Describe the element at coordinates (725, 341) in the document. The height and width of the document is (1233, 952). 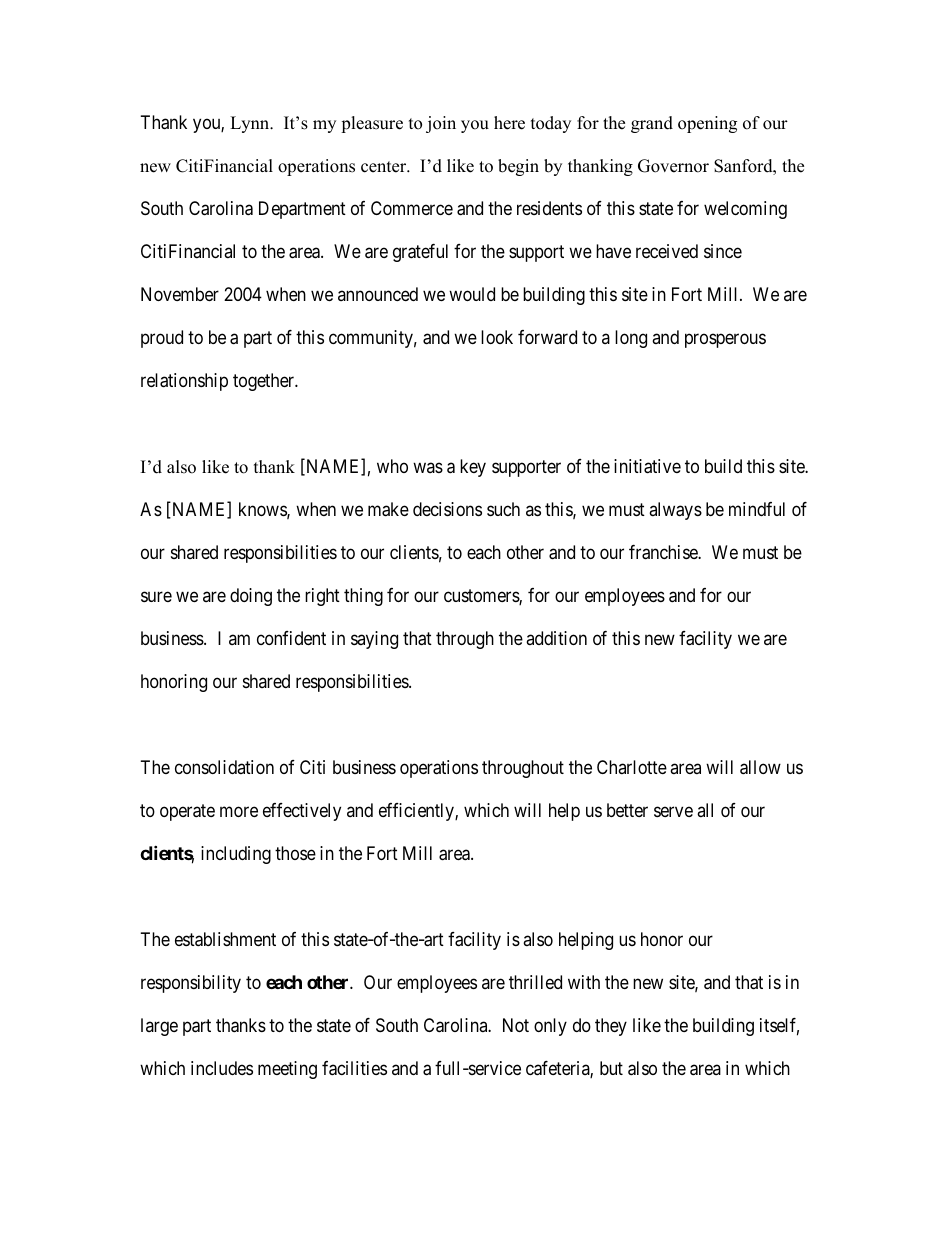
I see `prosperous` at that location.
